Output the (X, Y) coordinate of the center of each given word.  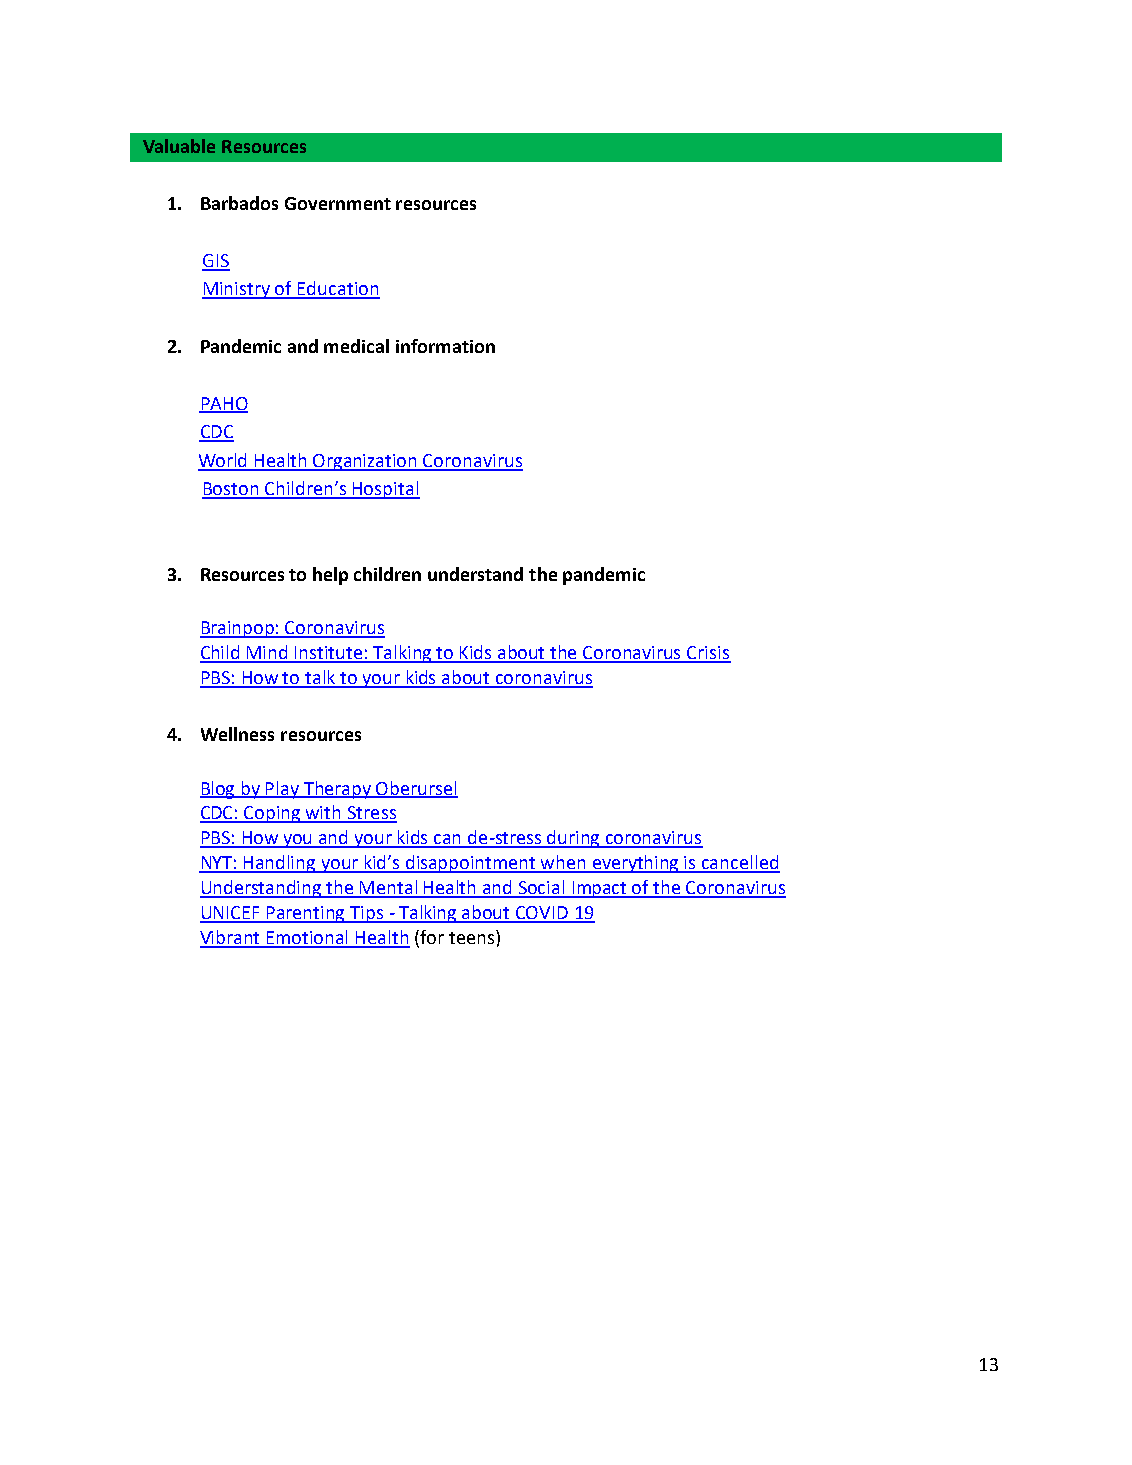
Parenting (306, 914)
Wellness (237, 734)
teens (471, 938)
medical (356, 346)
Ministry (237, 290)
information (445, 346)
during (574, 839)
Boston (231, 490)
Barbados (239, 203)
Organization (365, 462)
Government (338, 203)
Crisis (708, 654)
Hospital (385, 490)
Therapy (337, 790)
